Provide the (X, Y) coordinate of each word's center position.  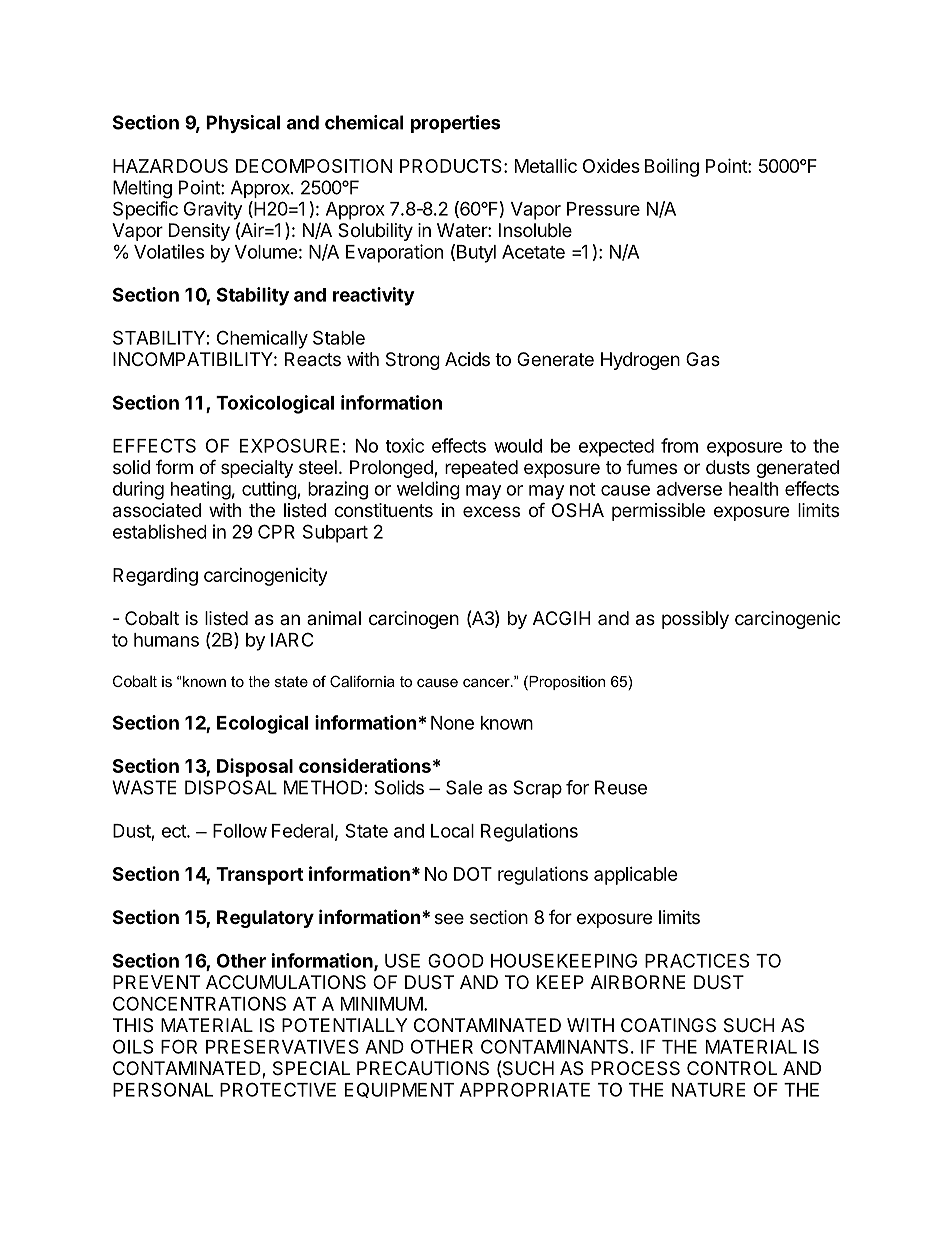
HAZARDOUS (170, 166)
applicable (636, 876)
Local (452, 831)
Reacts (313, 359)
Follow (240, 831)
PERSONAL (163, 1089)
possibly (695, 620)
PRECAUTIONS (423, 1068)
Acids (467, 359)
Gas (703, 359)
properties (455, 124)
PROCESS (635, 1068)
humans (166, 640)
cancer (487, 683)
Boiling (672, 167)
